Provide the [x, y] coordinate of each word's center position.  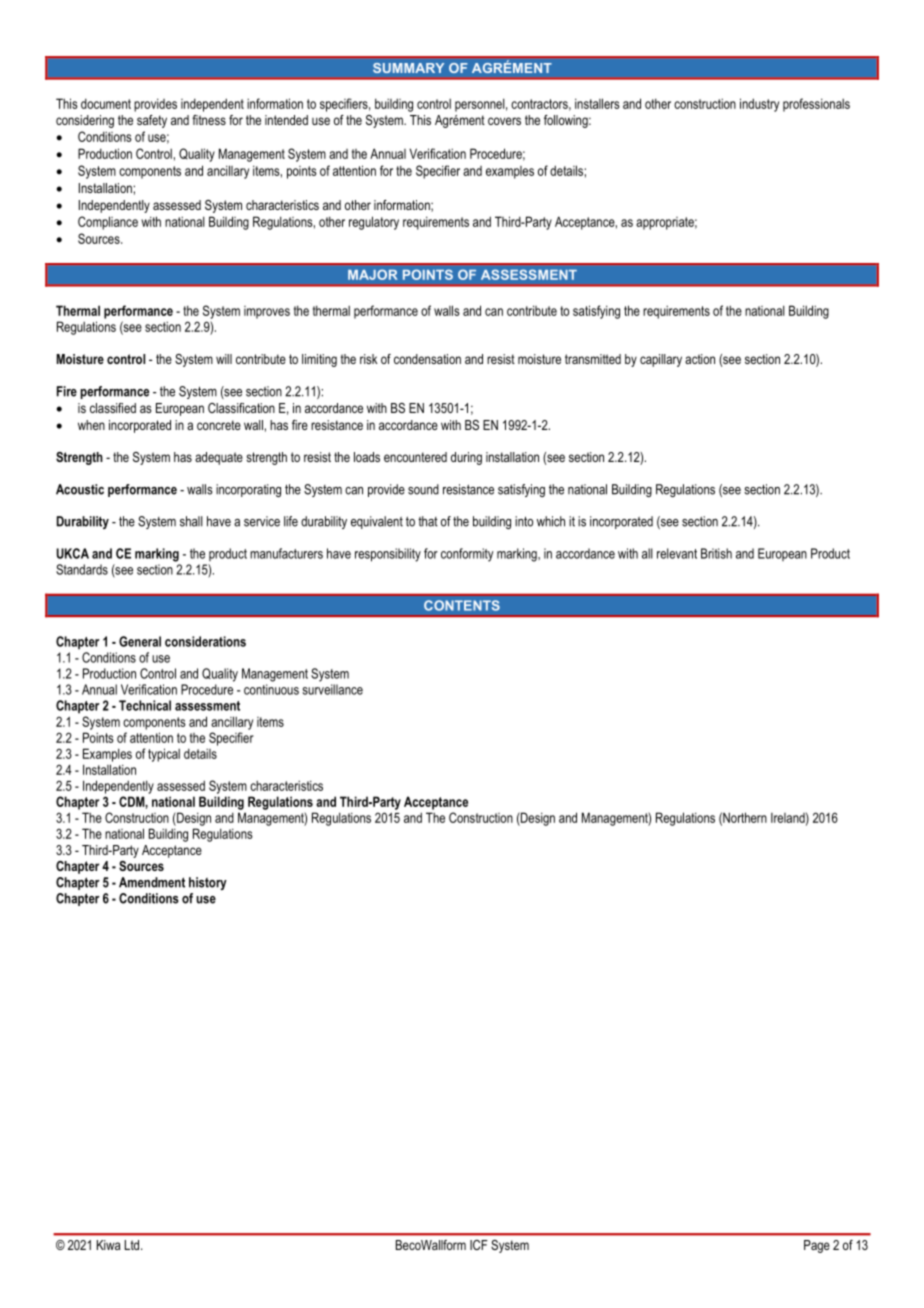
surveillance [332, 689]
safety [152, 121]
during [466, 458]
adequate [219, 458]
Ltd [133, 1245]
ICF [479, 1245]
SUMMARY [408, 68]
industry [759, 105]
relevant [677, 553]
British [716, 553]
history [208, 883]
